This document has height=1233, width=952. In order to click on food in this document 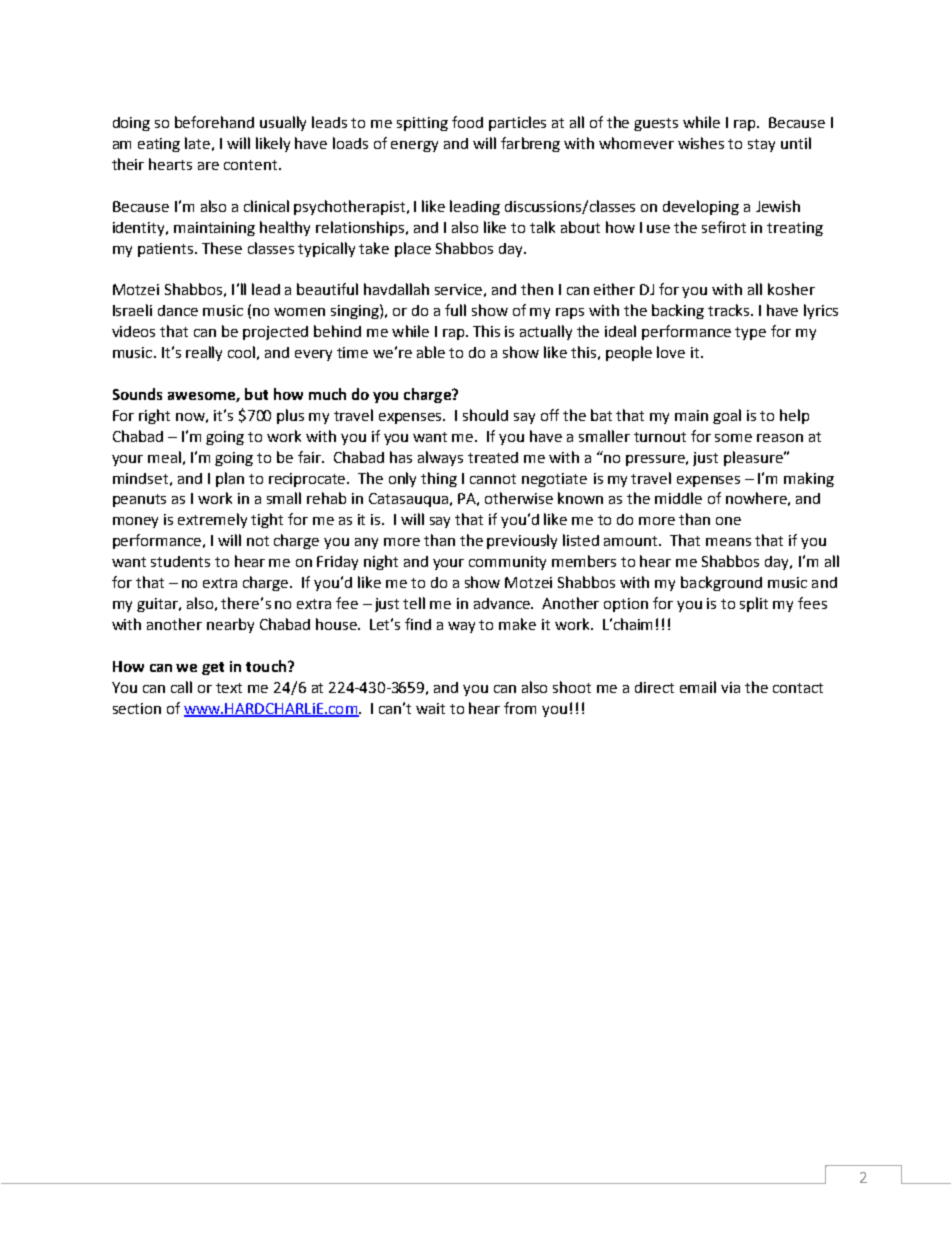, I will do `click(467, 122)`.
